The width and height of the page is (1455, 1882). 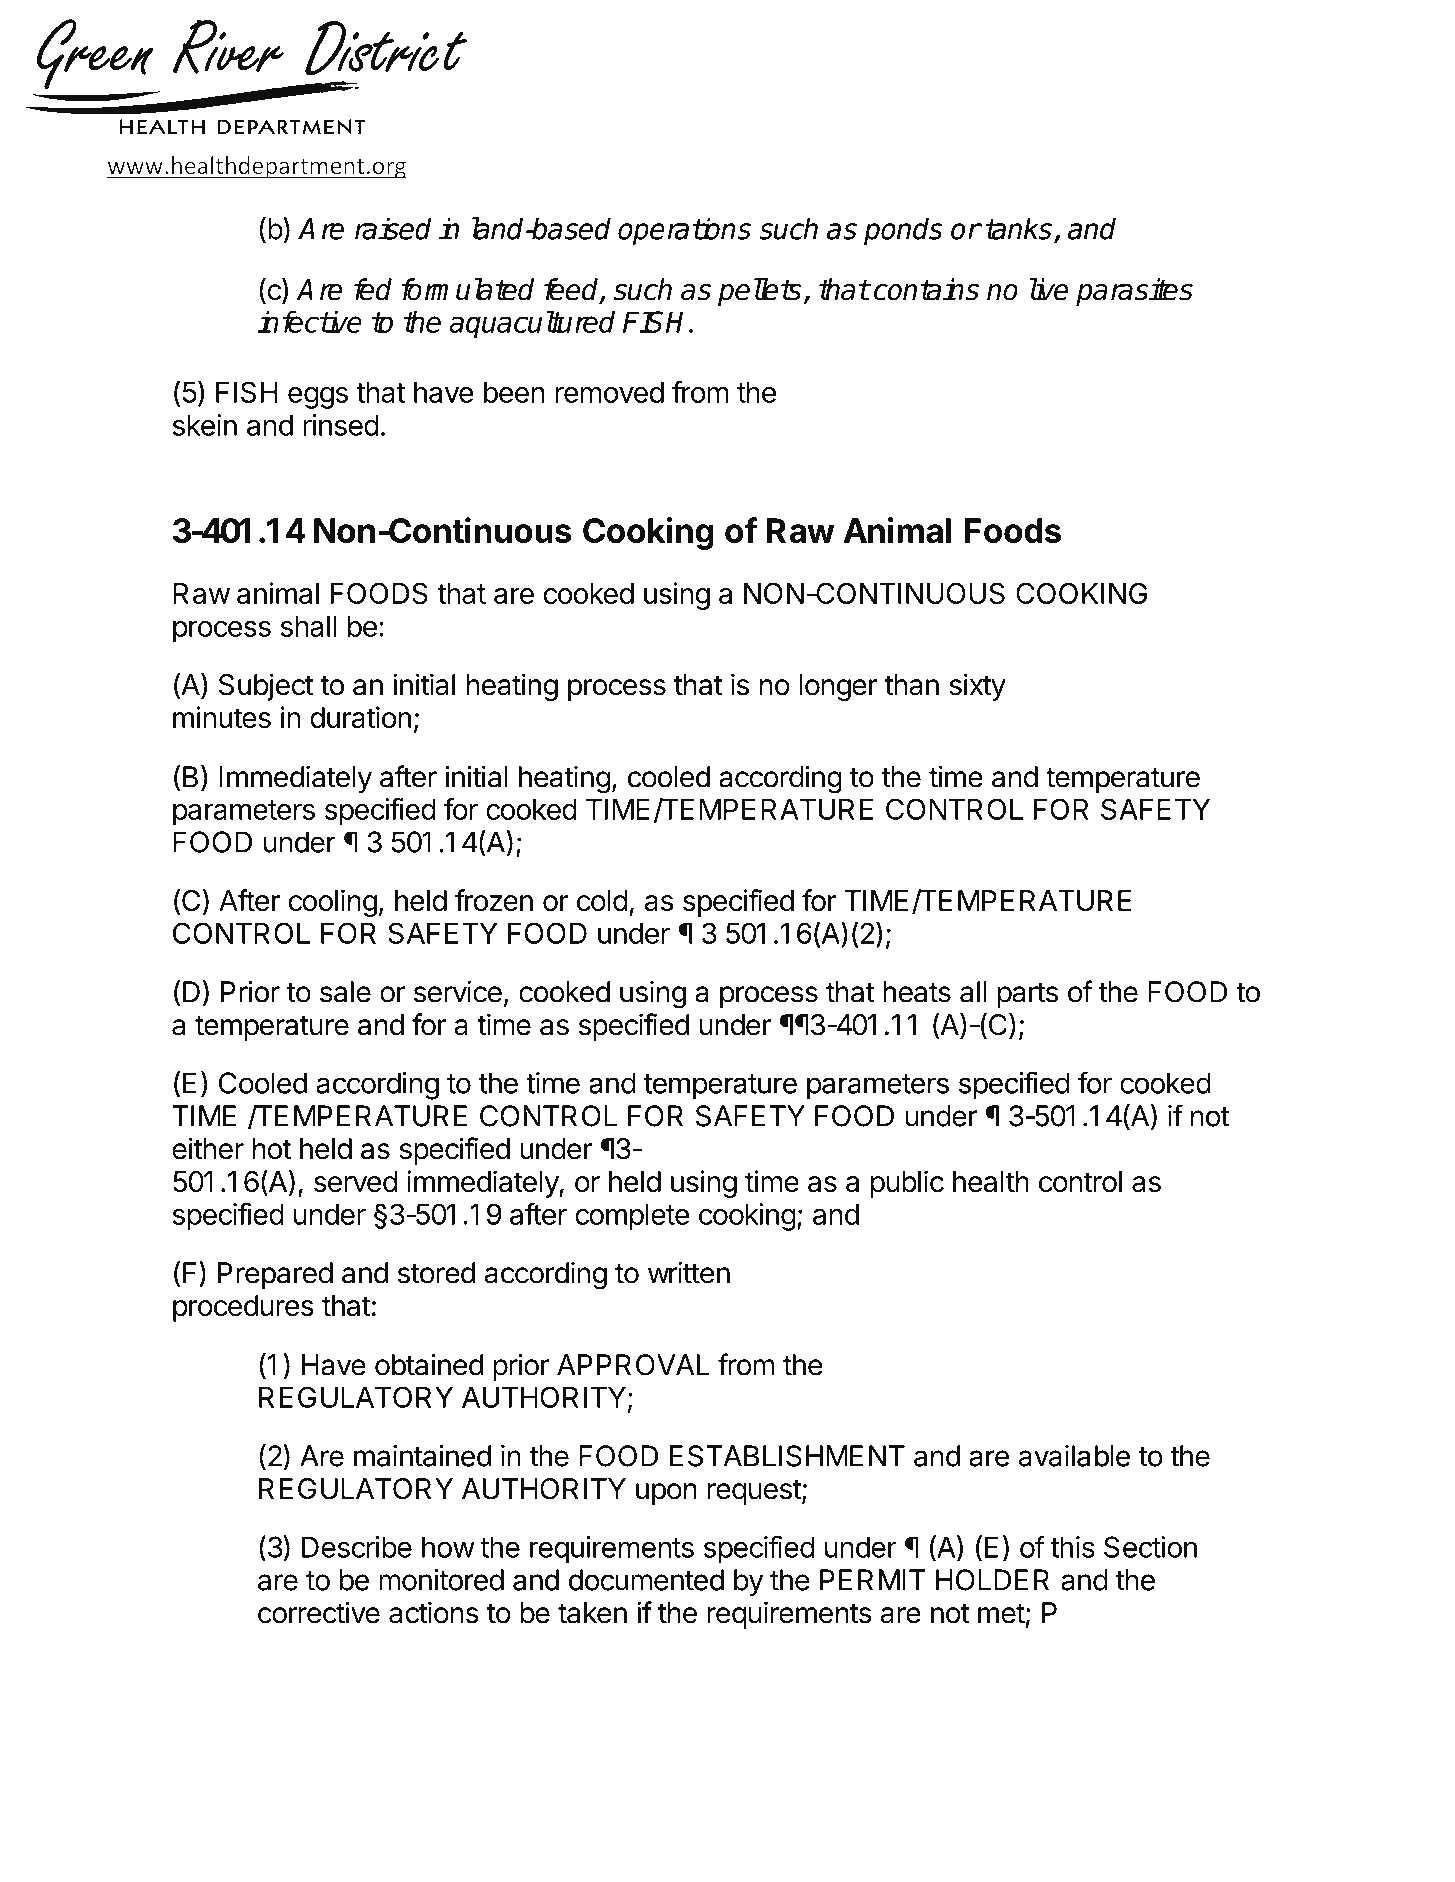 I want to click on public, so click(x=907, y=1184).
